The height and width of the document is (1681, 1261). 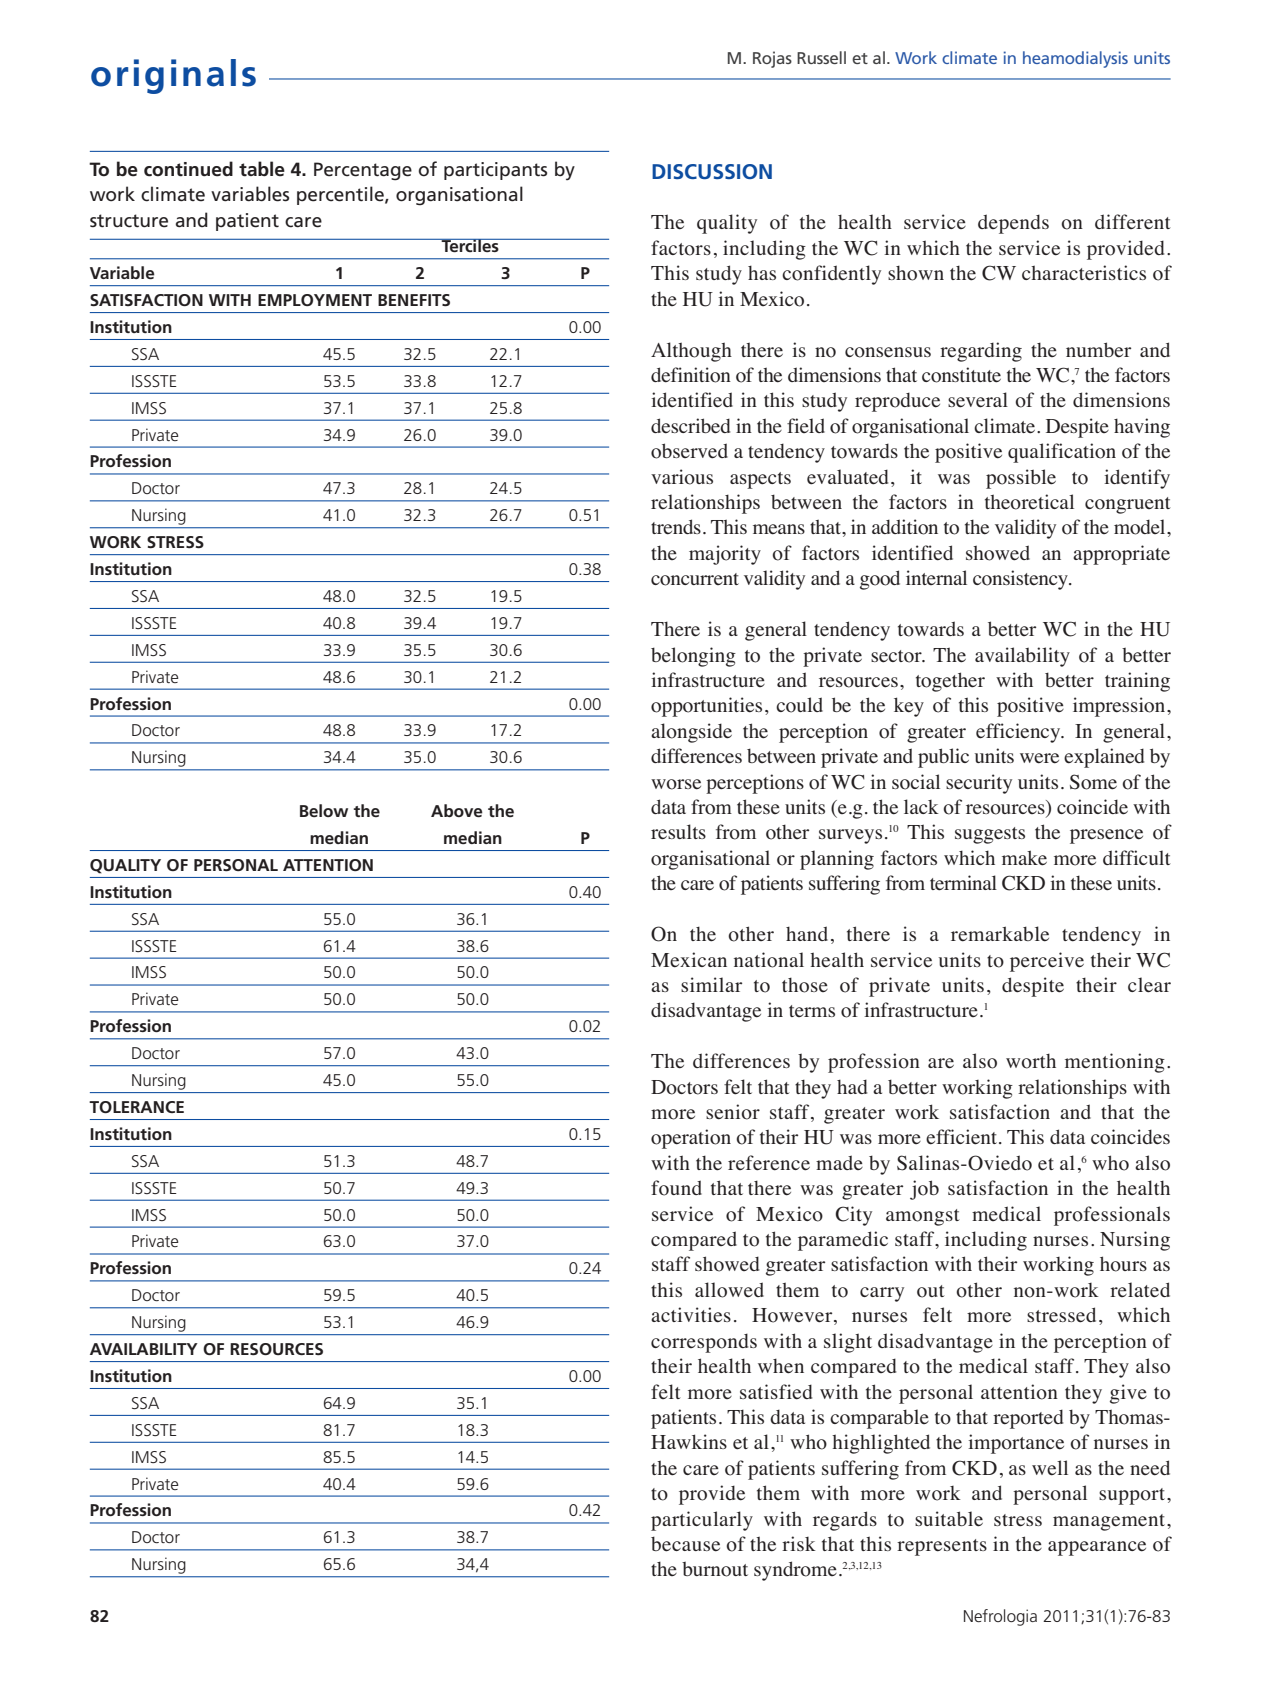 I want to click on efficient, so click(x=961, y=1137).
